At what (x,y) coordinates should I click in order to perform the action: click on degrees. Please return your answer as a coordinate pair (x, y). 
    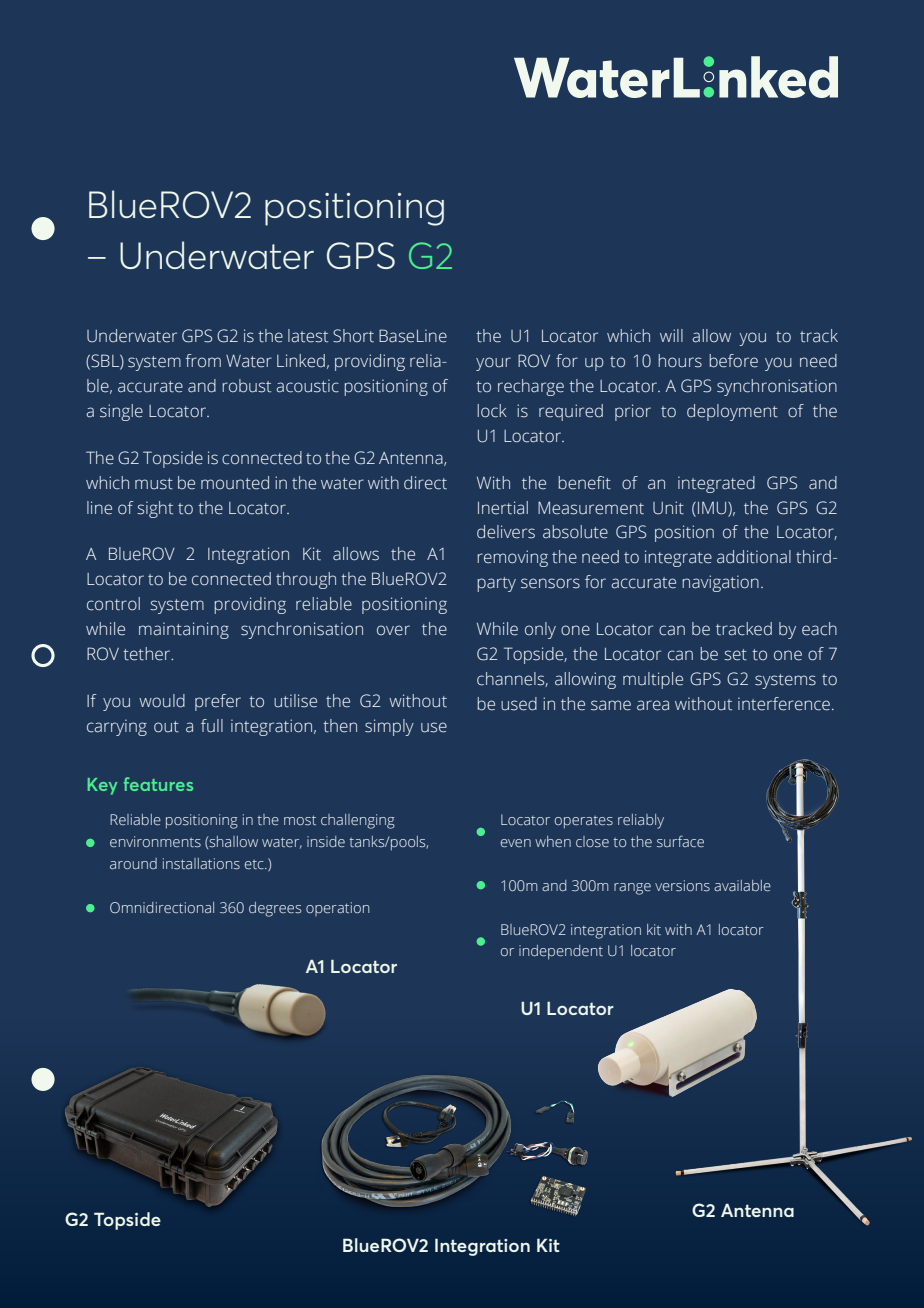
    Looking at the image, I should click on (275, 909).
